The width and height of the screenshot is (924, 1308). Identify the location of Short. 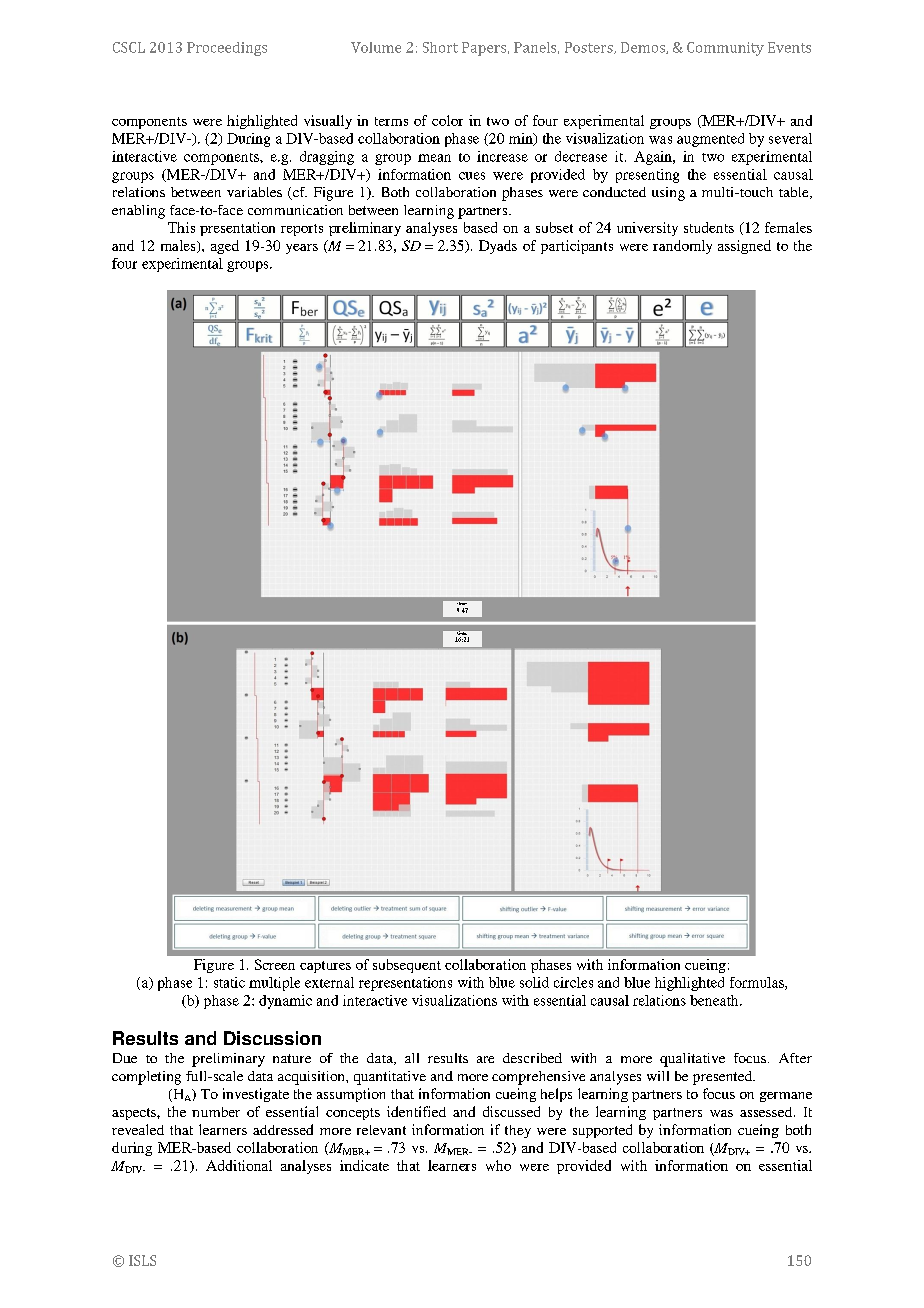
(440, 47).
